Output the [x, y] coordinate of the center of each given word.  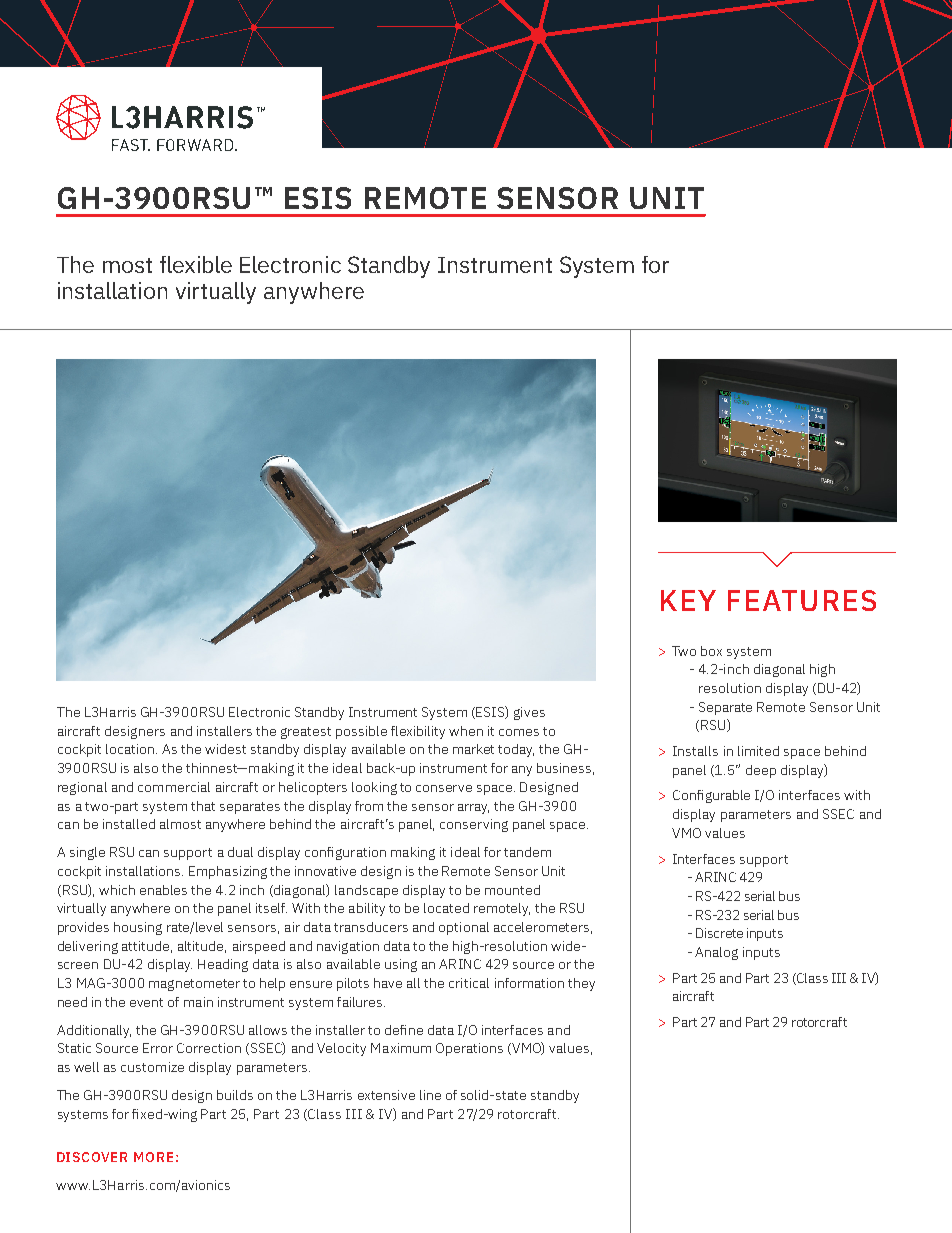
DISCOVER [92, 1157]
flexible [196, 264]
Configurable [711, 796]
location [131, 749]
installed [129, 824]
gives [529, 713]
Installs [695, 751]
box [711, 651]
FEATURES [802, 600]
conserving [474, 825]
